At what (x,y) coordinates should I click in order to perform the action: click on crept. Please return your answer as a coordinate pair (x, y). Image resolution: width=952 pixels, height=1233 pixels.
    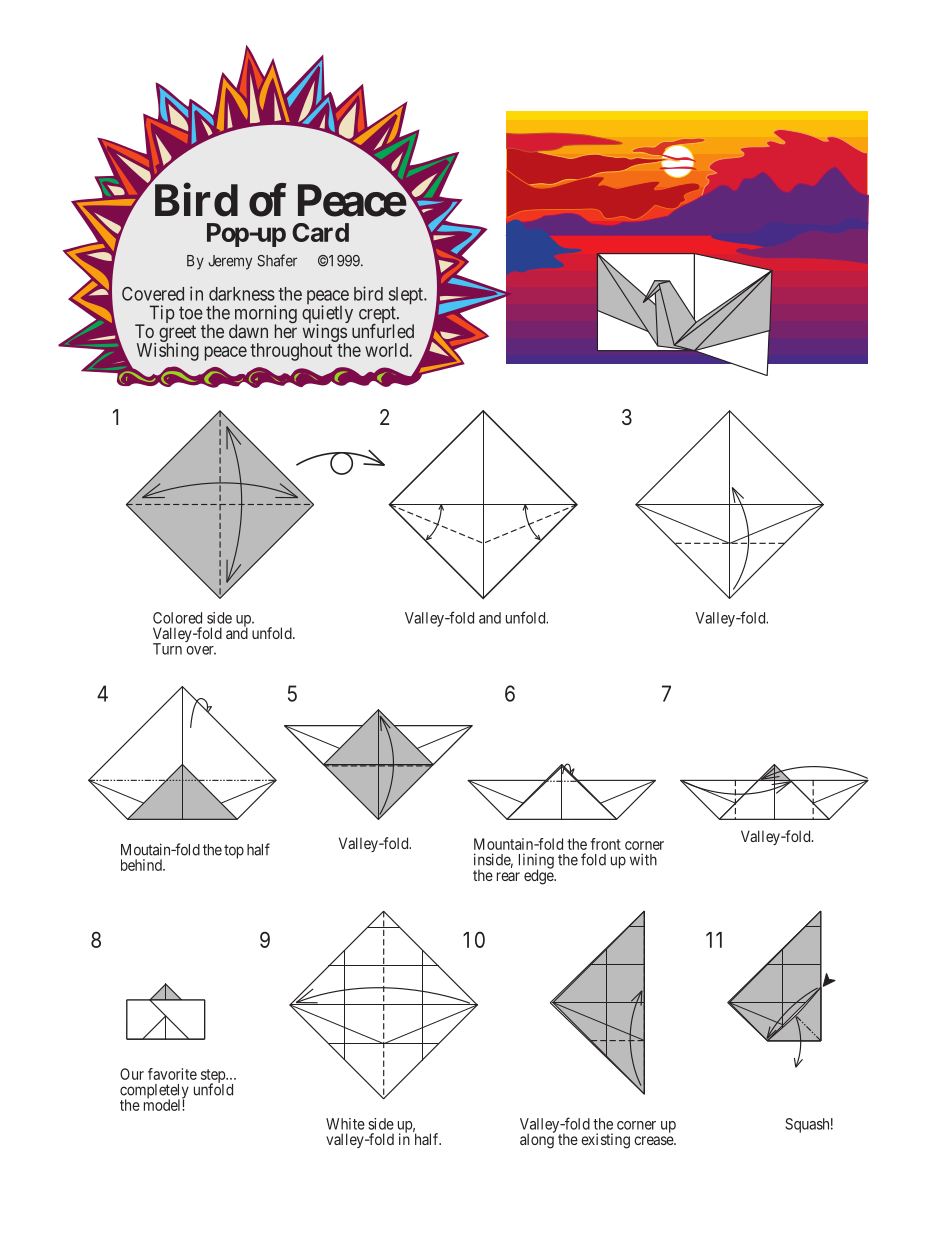
    Looking at the image, I should click on (378, 316).
